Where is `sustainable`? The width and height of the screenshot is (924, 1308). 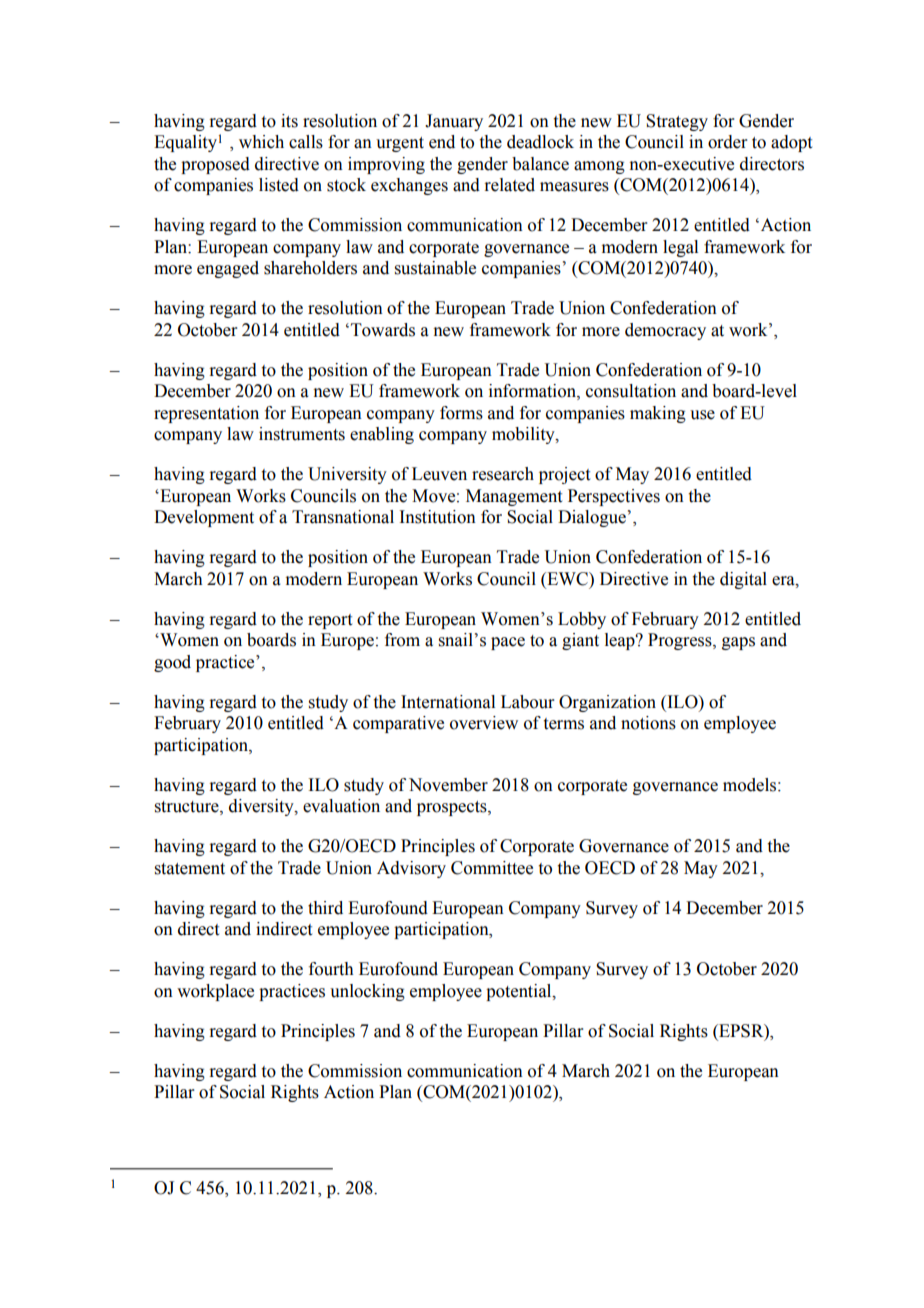 sustainable is located at coordinates (435, 268).
